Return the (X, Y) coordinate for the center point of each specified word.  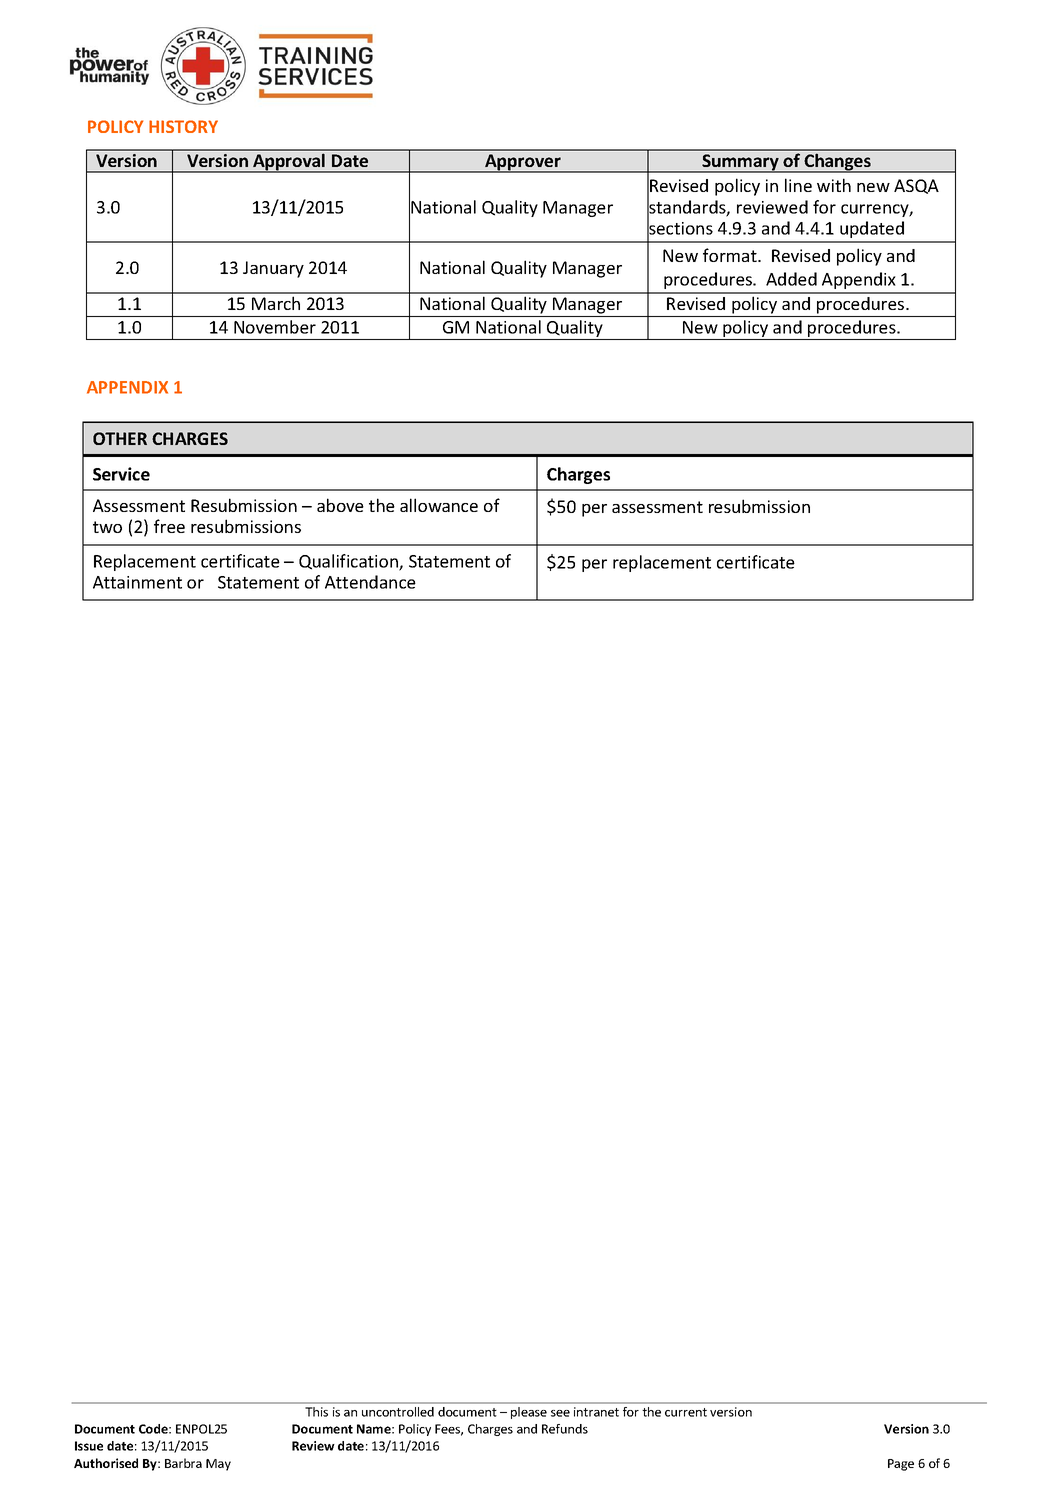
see (560, 1413)
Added (791, 279)
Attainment (137, 582)
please (529, 1413)
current (686, 1412)
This (316, 1412)
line (798, 185)
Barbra (183, 1463)
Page (901, 1465)
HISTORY (183, 126)
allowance (439, 505)
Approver (523, 163)
